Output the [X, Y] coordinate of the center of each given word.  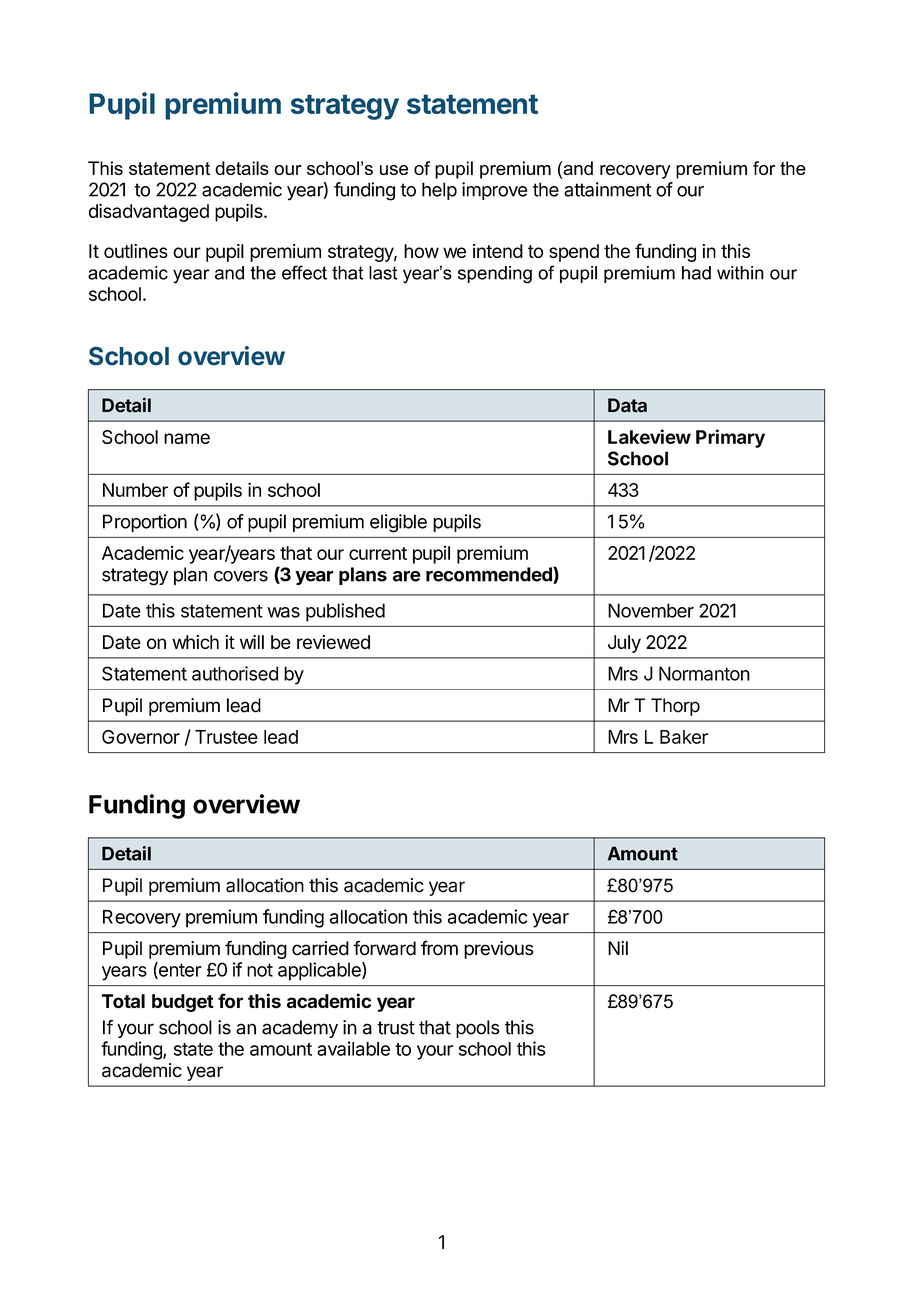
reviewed [333, 642]
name [187, 438]
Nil [618, 948]
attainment [607, 189]
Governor [141, 737]
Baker [684, 737]
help [439, 191]
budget [183, 1003]
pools [478, 1029]
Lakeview [649, 436]
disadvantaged [149, 213]
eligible [398, 523]
